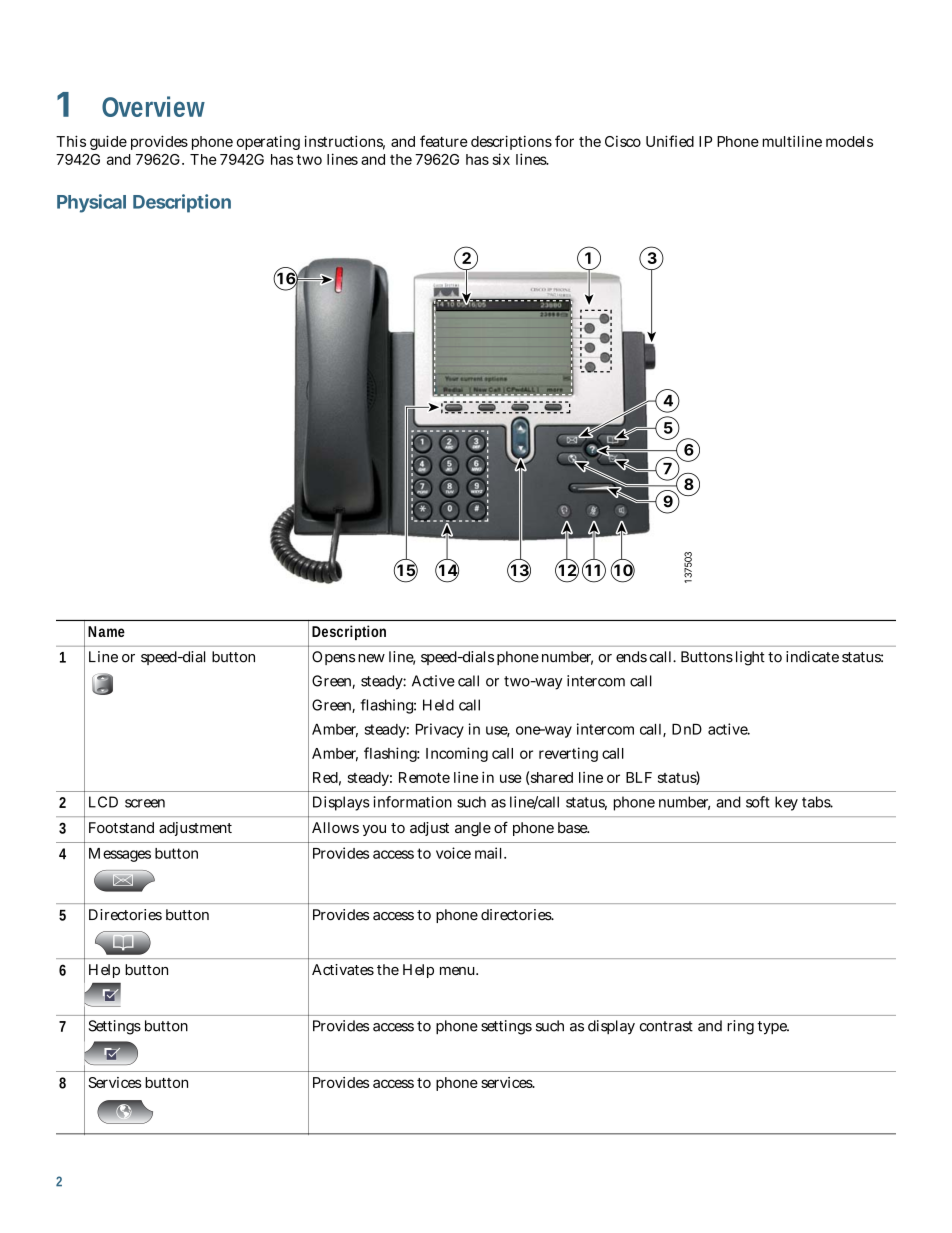 This screenshot has height=1233, width=952. Describe the element at coordinates (108, 142) in the screenshot. I see `guide` at that location.
